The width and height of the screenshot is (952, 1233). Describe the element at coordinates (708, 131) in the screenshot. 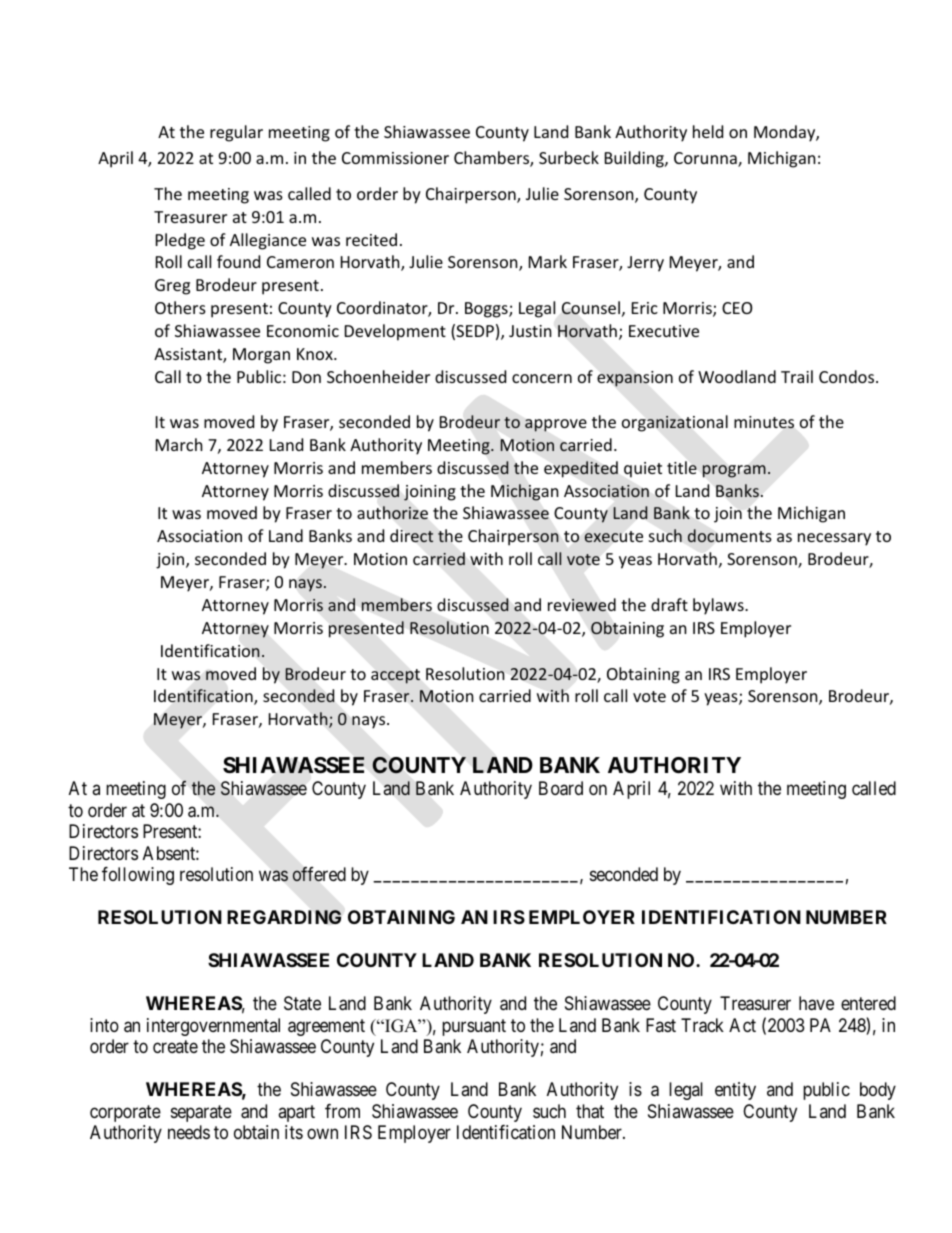

I see `held` at that location.
